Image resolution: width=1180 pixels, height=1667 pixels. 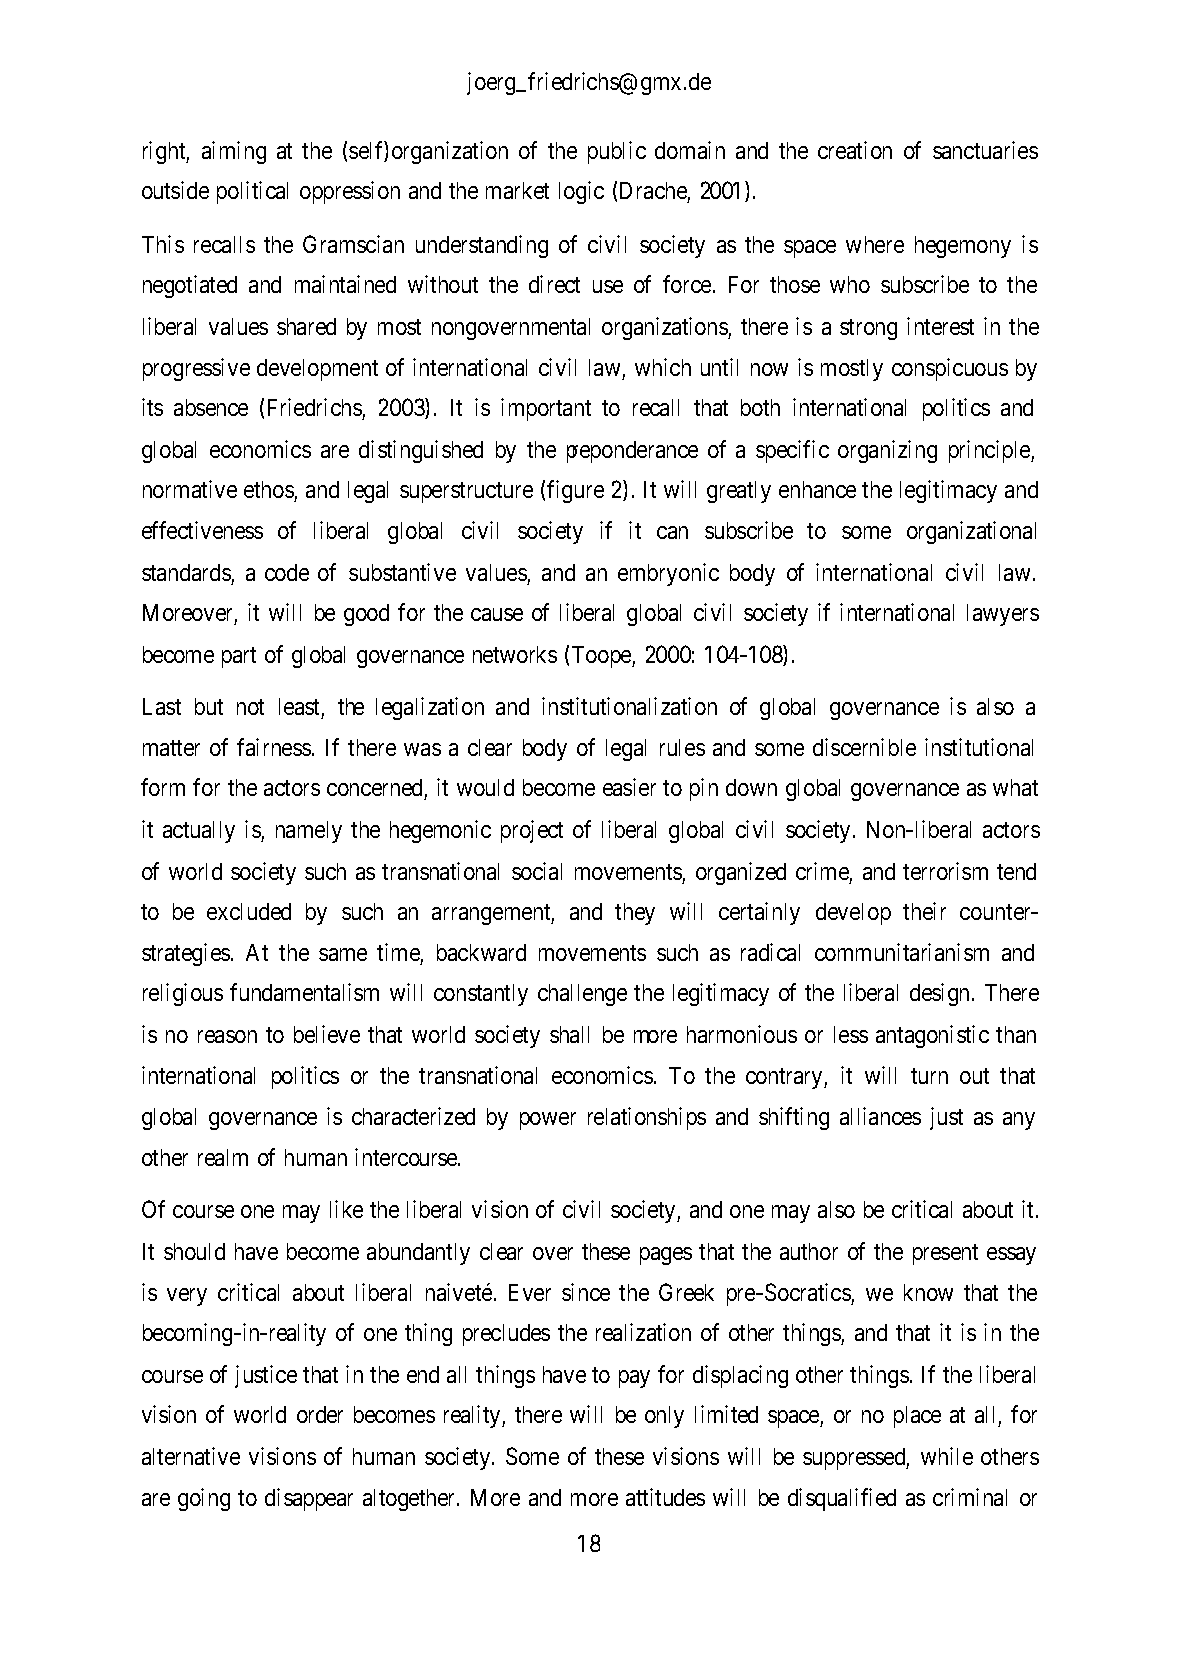 What do you see at coordinates (932, 1036) in the image?
I see `antagonistic` at bounding box center [932, 1036].
